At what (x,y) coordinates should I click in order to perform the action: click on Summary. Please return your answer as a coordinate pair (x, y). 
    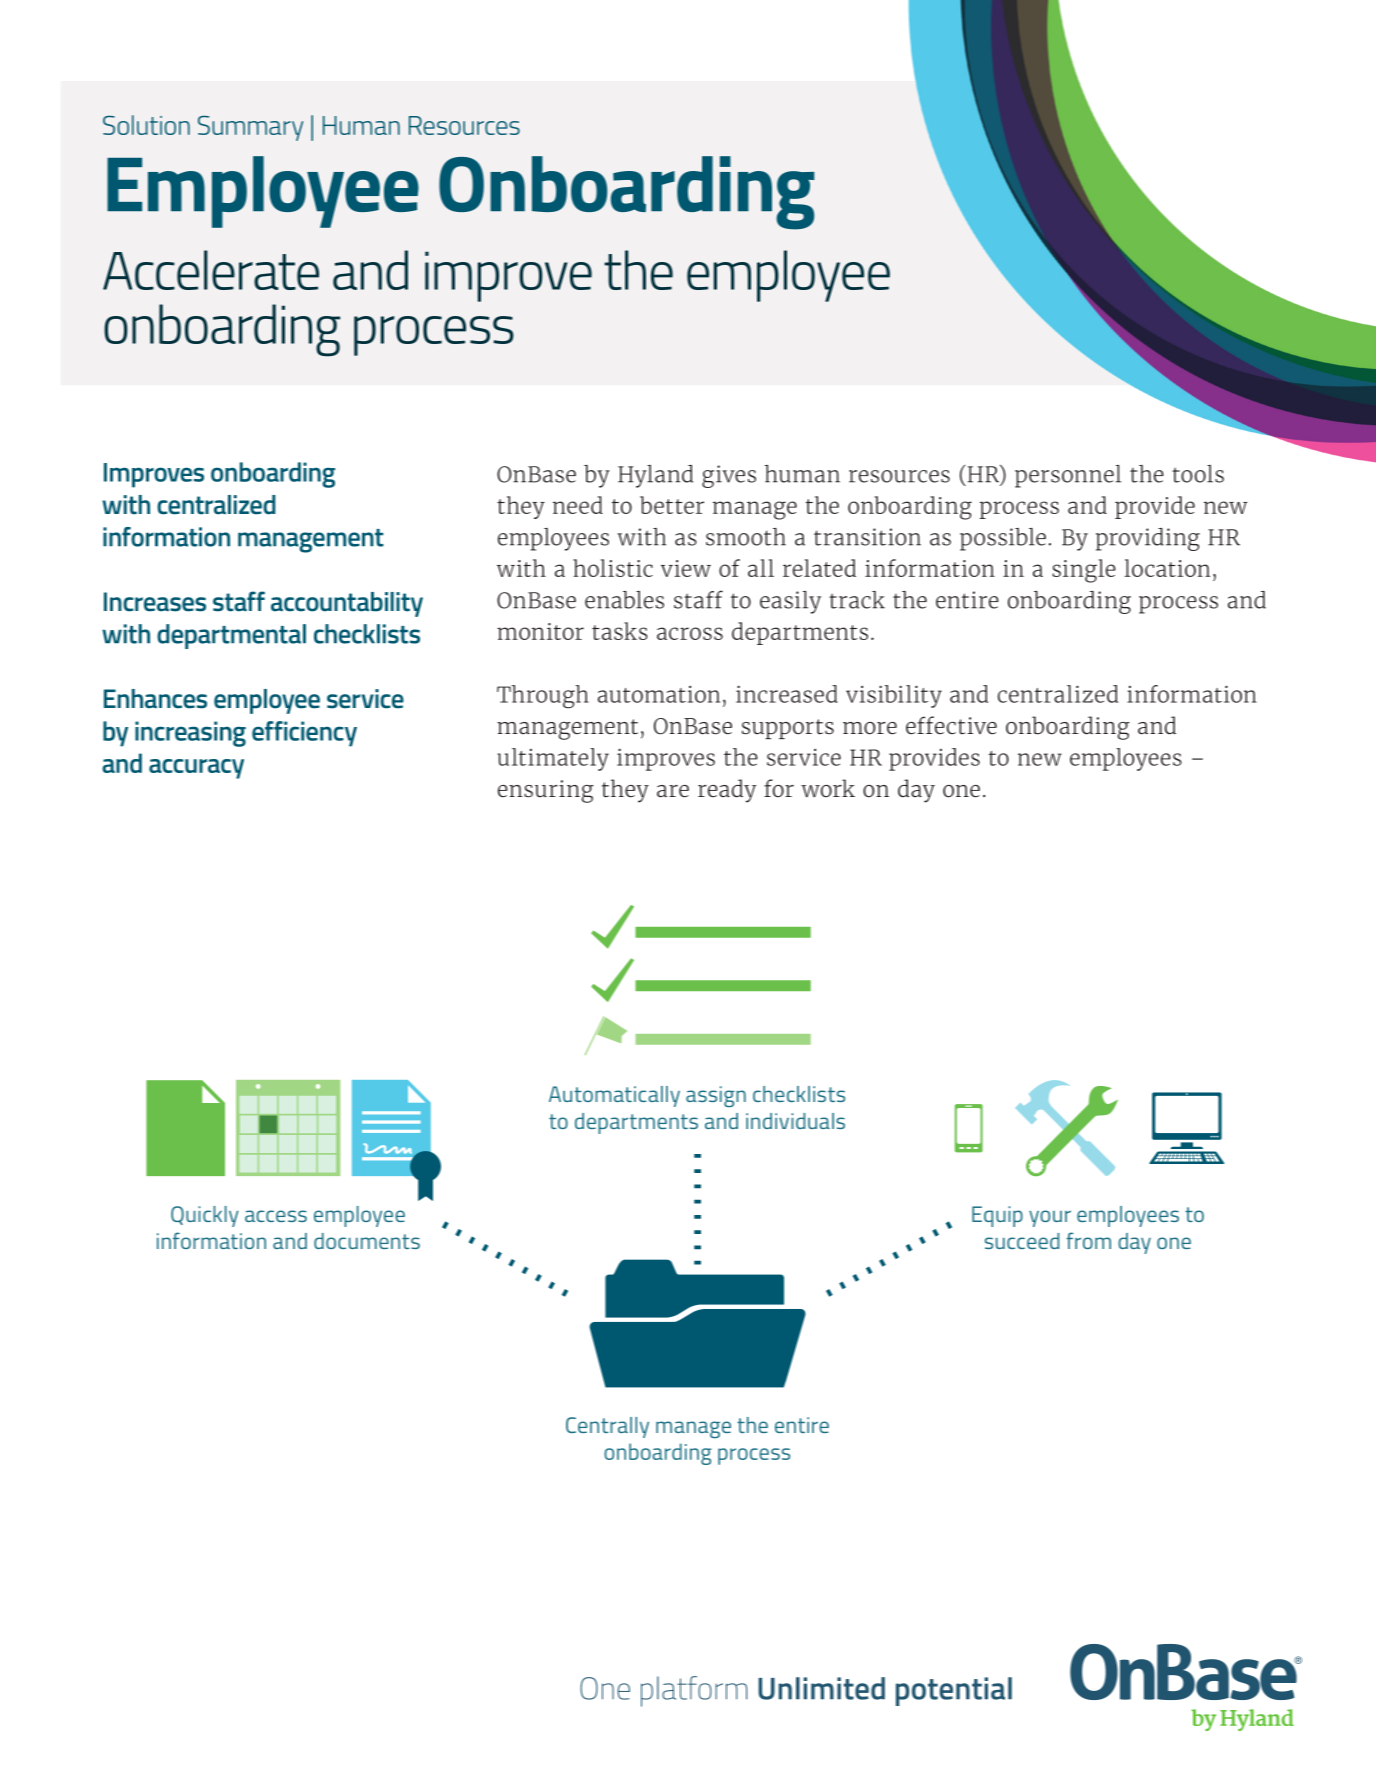
    Looking at the image, I should click on (250, 128).
